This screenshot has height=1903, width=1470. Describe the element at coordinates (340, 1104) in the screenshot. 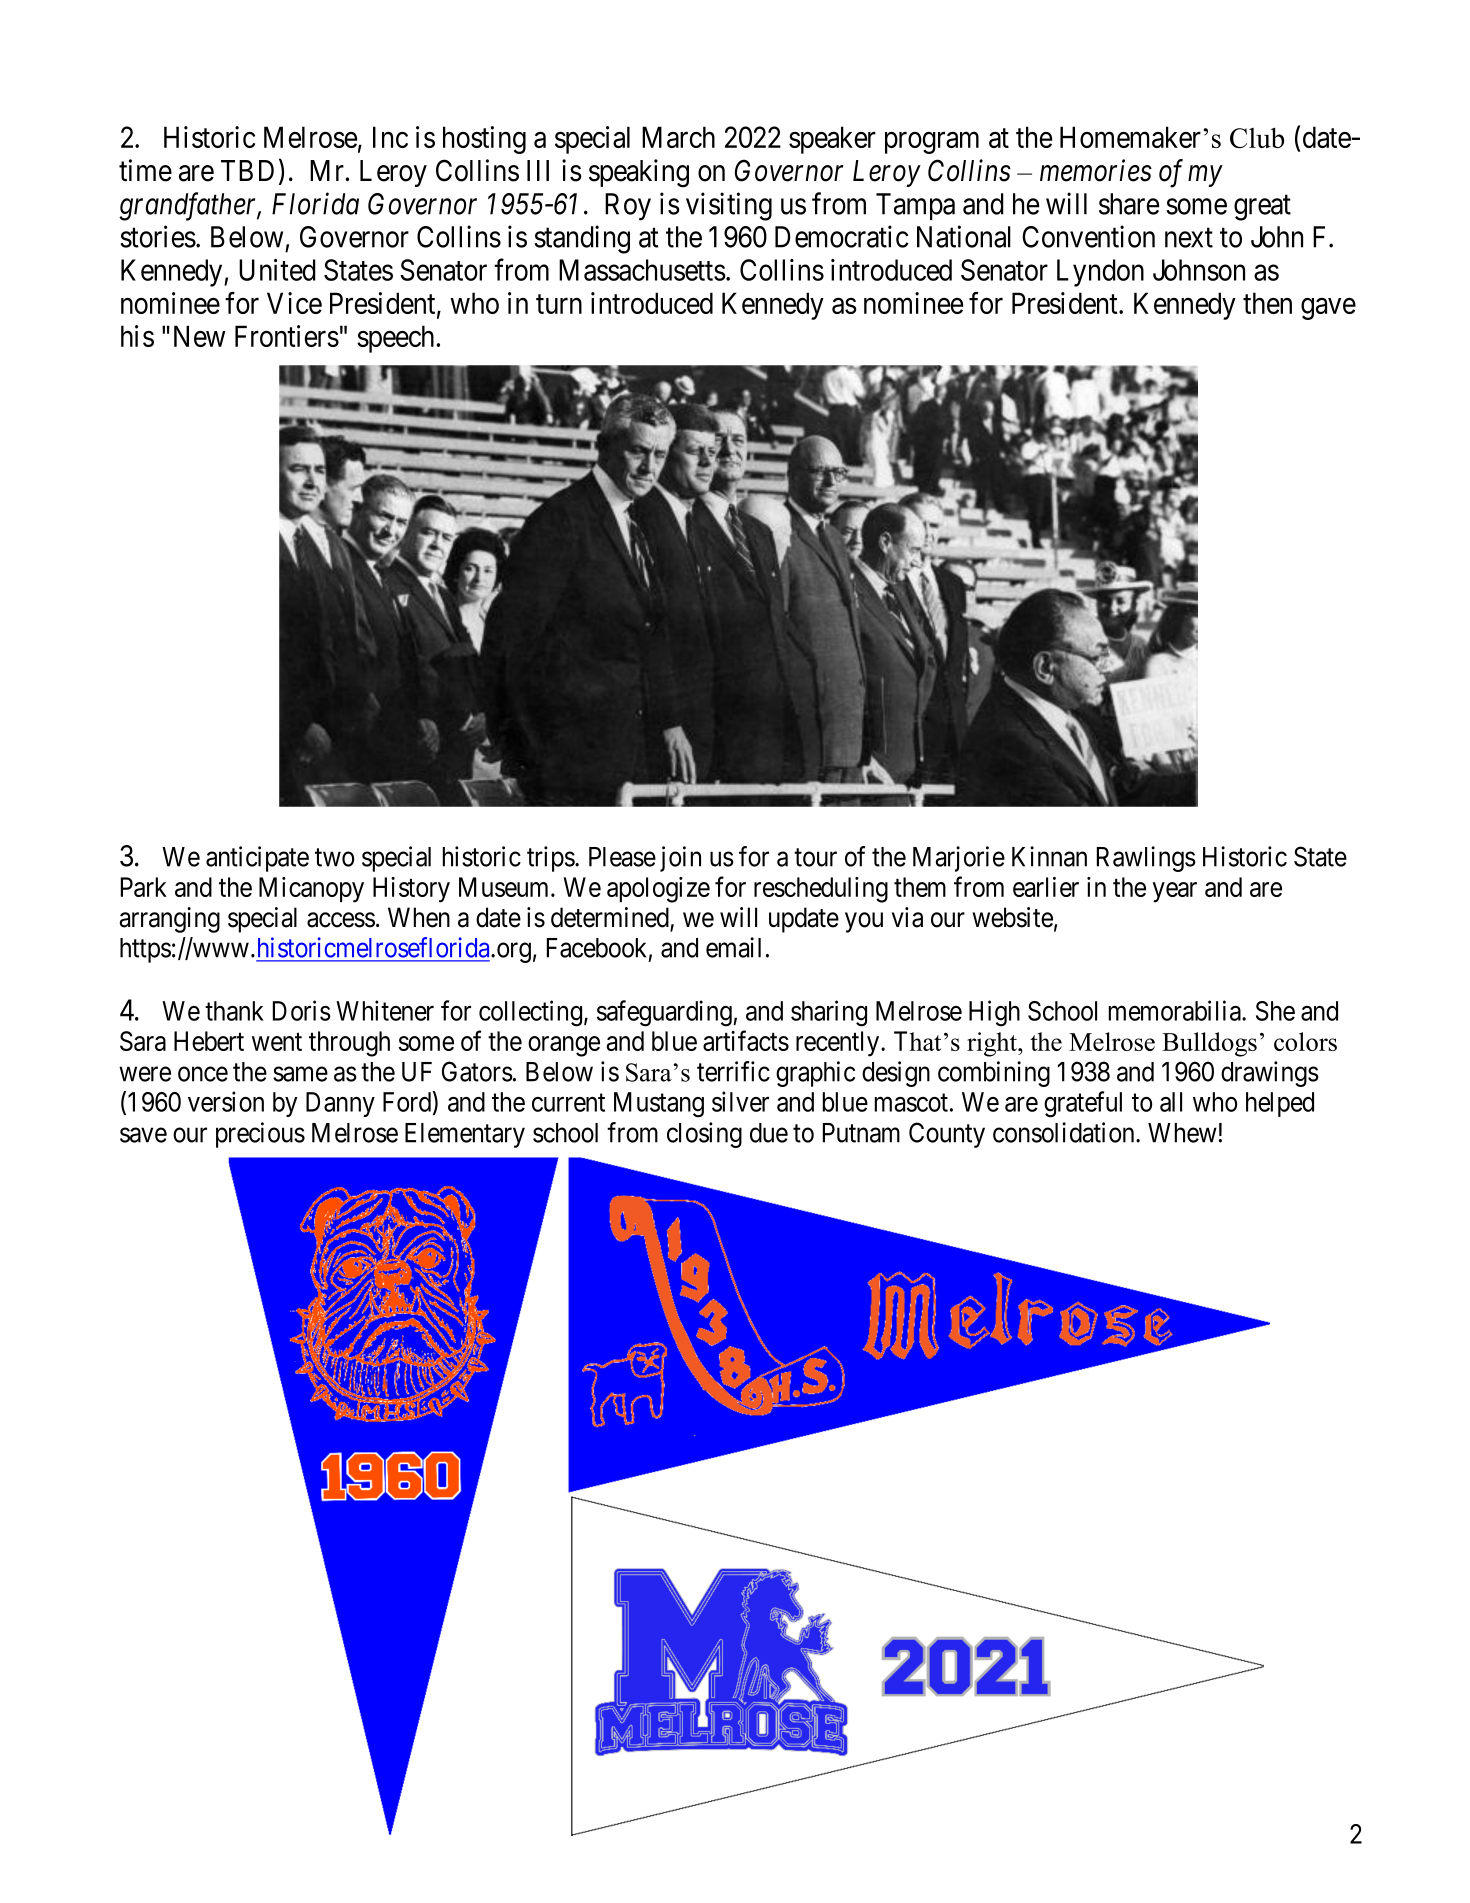

I see `Danny` at that location.
